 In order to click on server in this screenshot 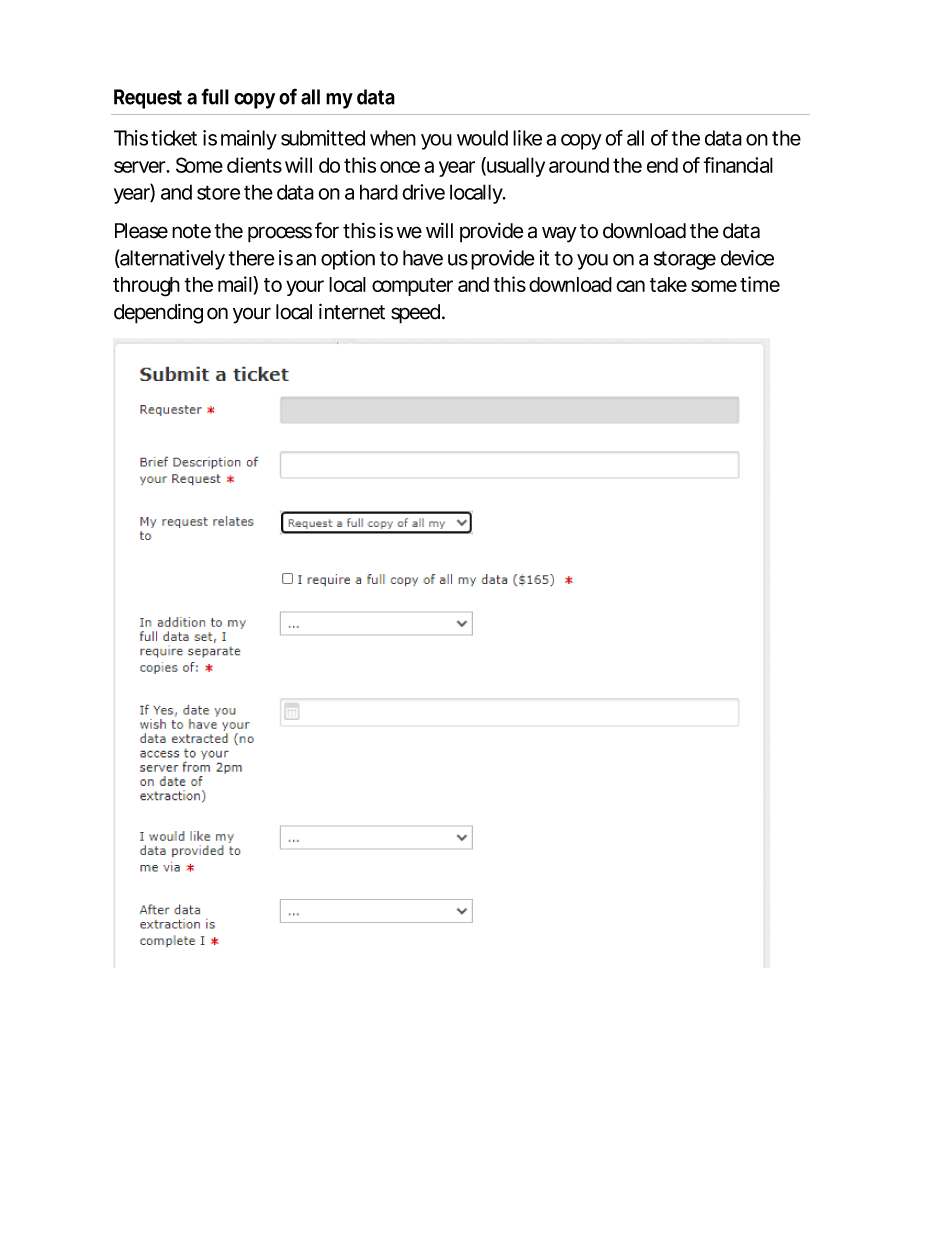, I will do `click(140, 167)`.
